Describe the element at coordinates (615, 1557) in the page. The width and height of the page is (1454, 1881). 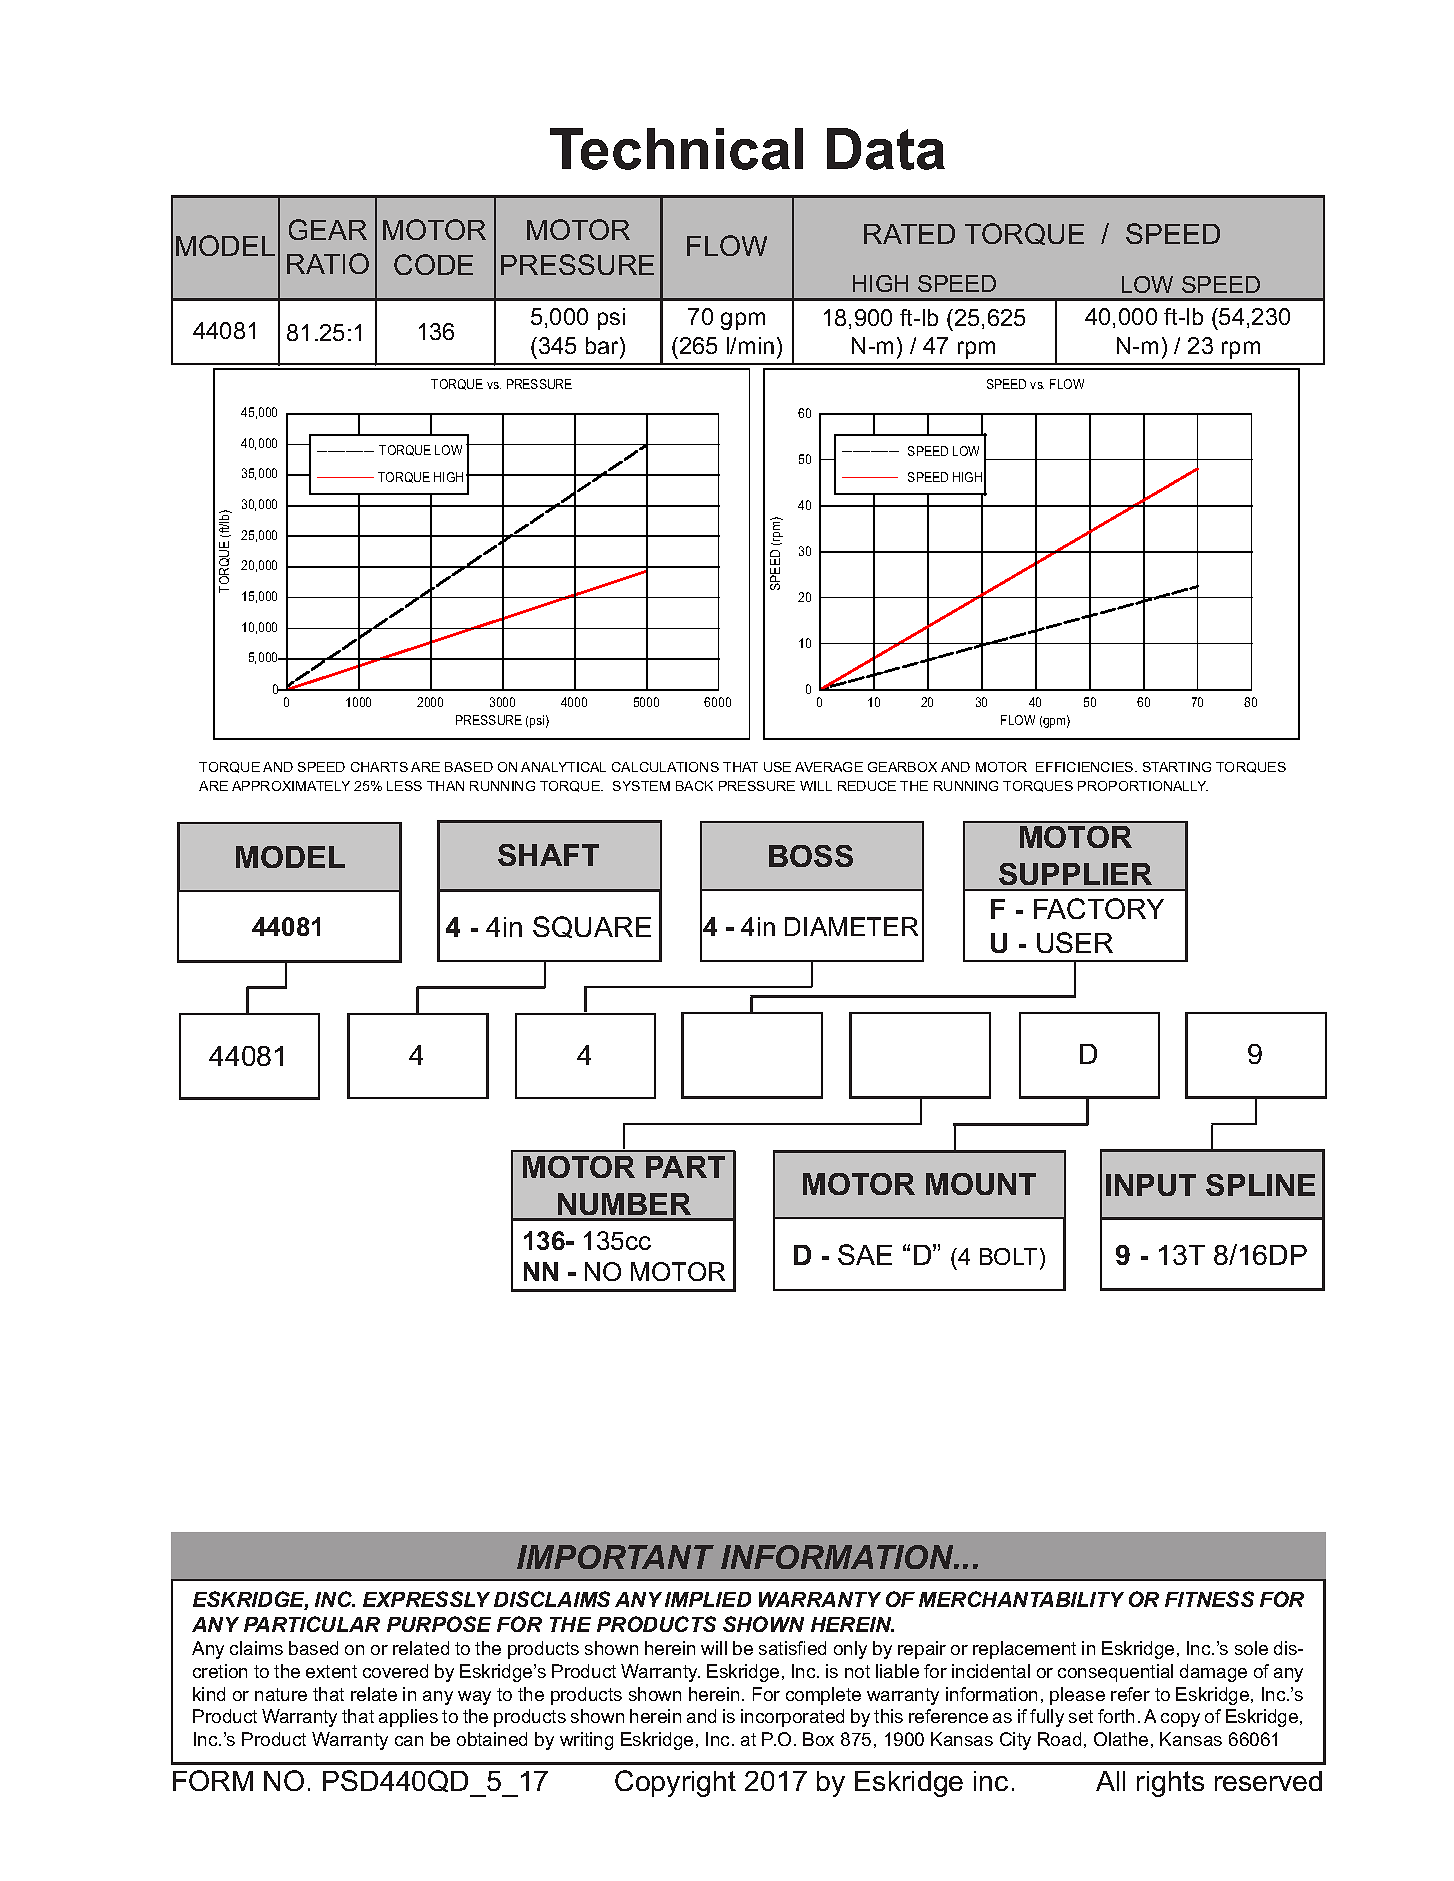
I see `IMPORTANT` at that location.
